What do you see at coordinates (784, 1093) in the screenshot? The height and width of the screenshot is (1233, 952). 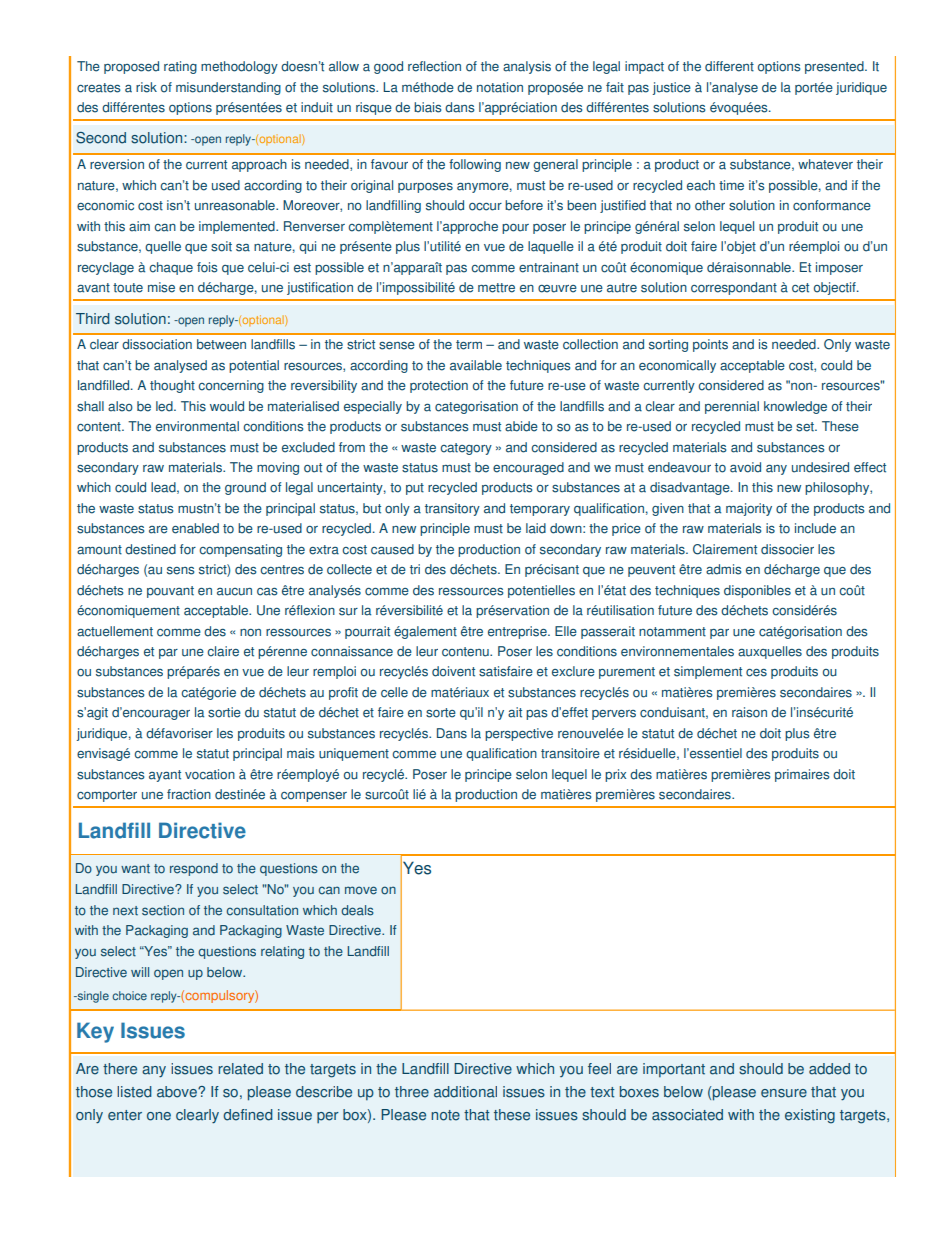 I see `ensure` at bounding box center [784, 1093].
